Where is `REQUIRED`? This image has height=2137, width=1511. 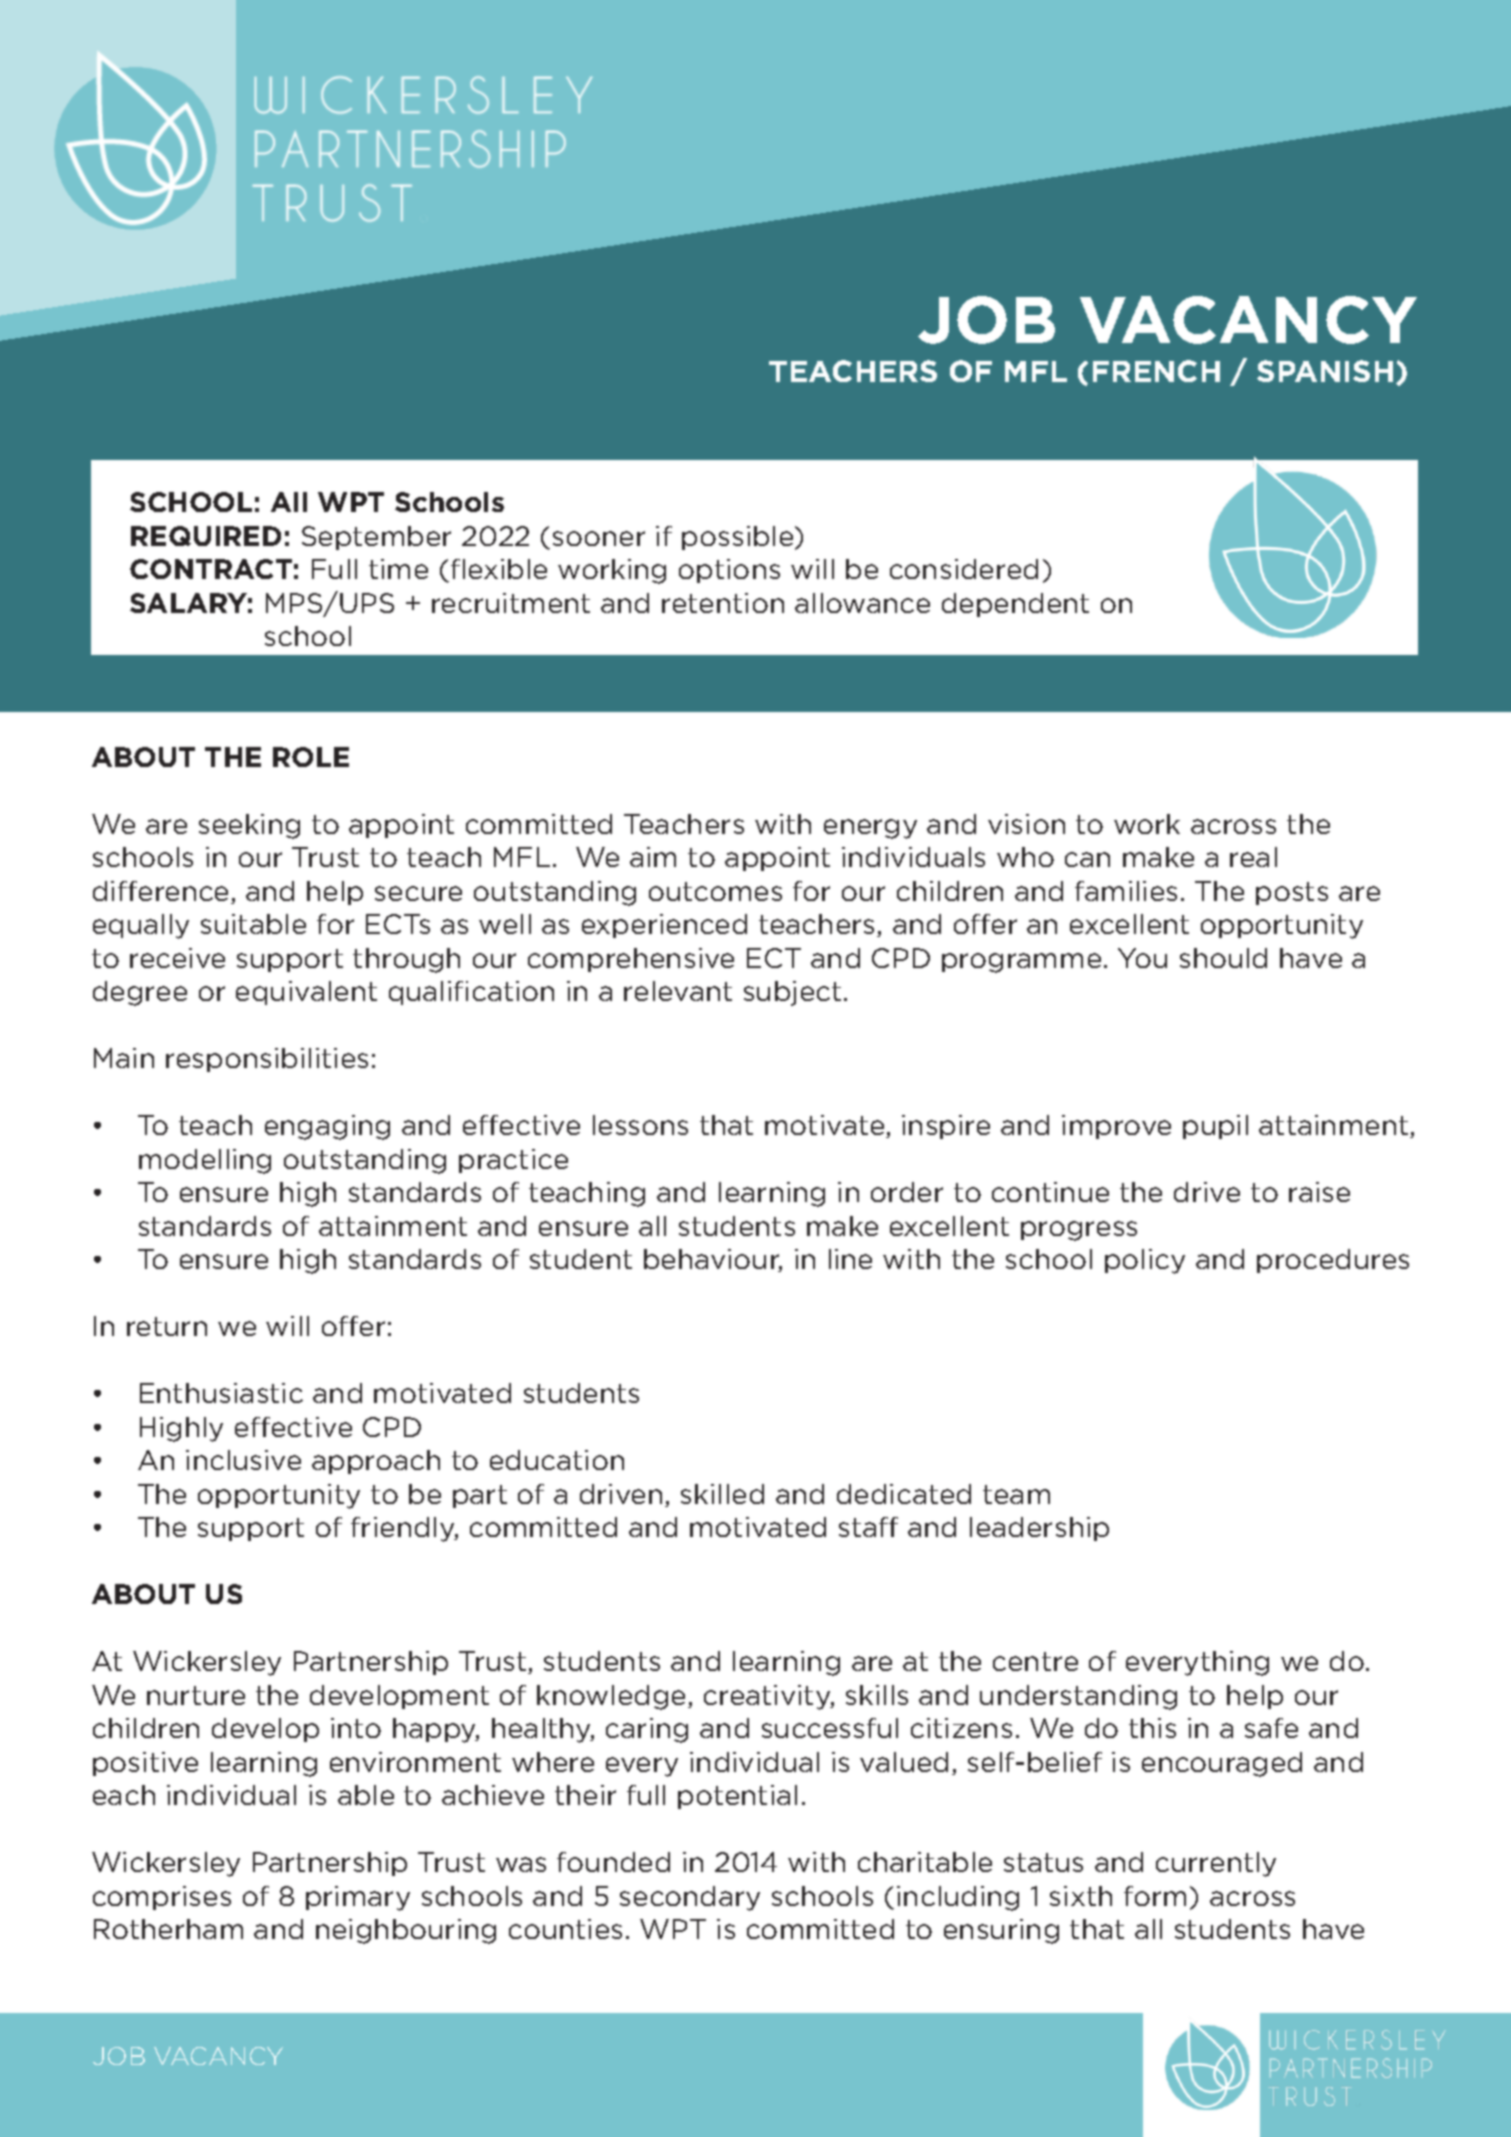 REQUIRED is located at coordinates (206, 536).
